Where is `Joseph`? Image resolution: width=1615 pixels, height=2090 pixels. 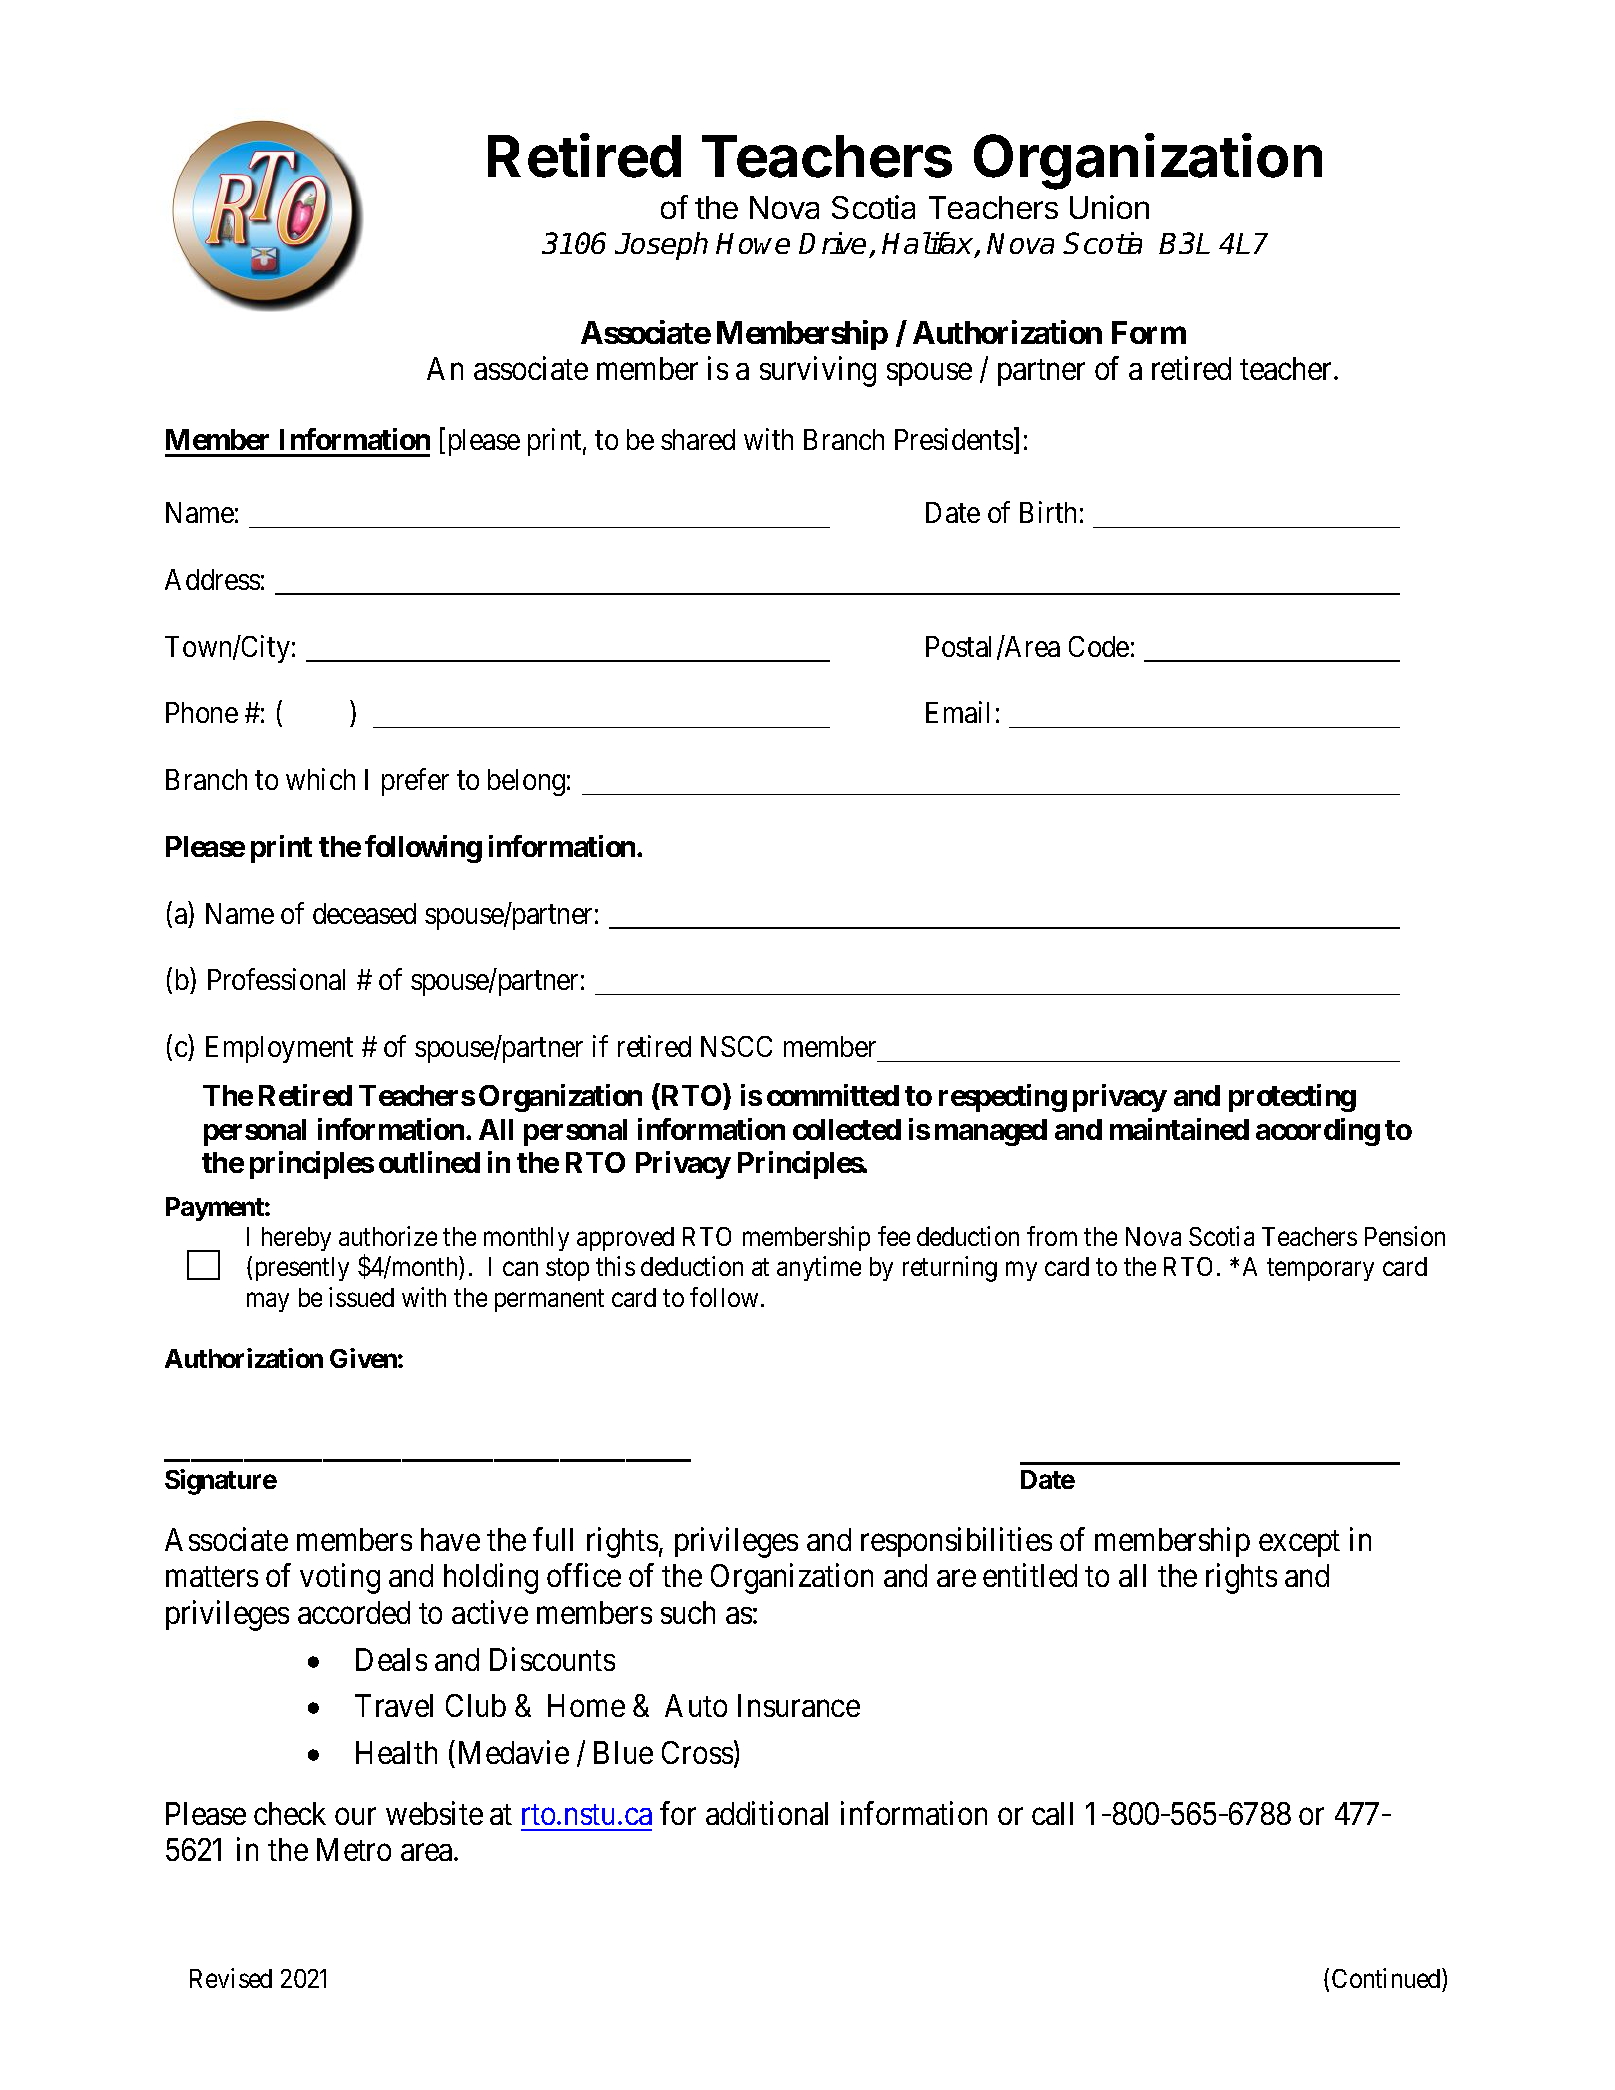
Joseph is located at coordinates (661, 246).
